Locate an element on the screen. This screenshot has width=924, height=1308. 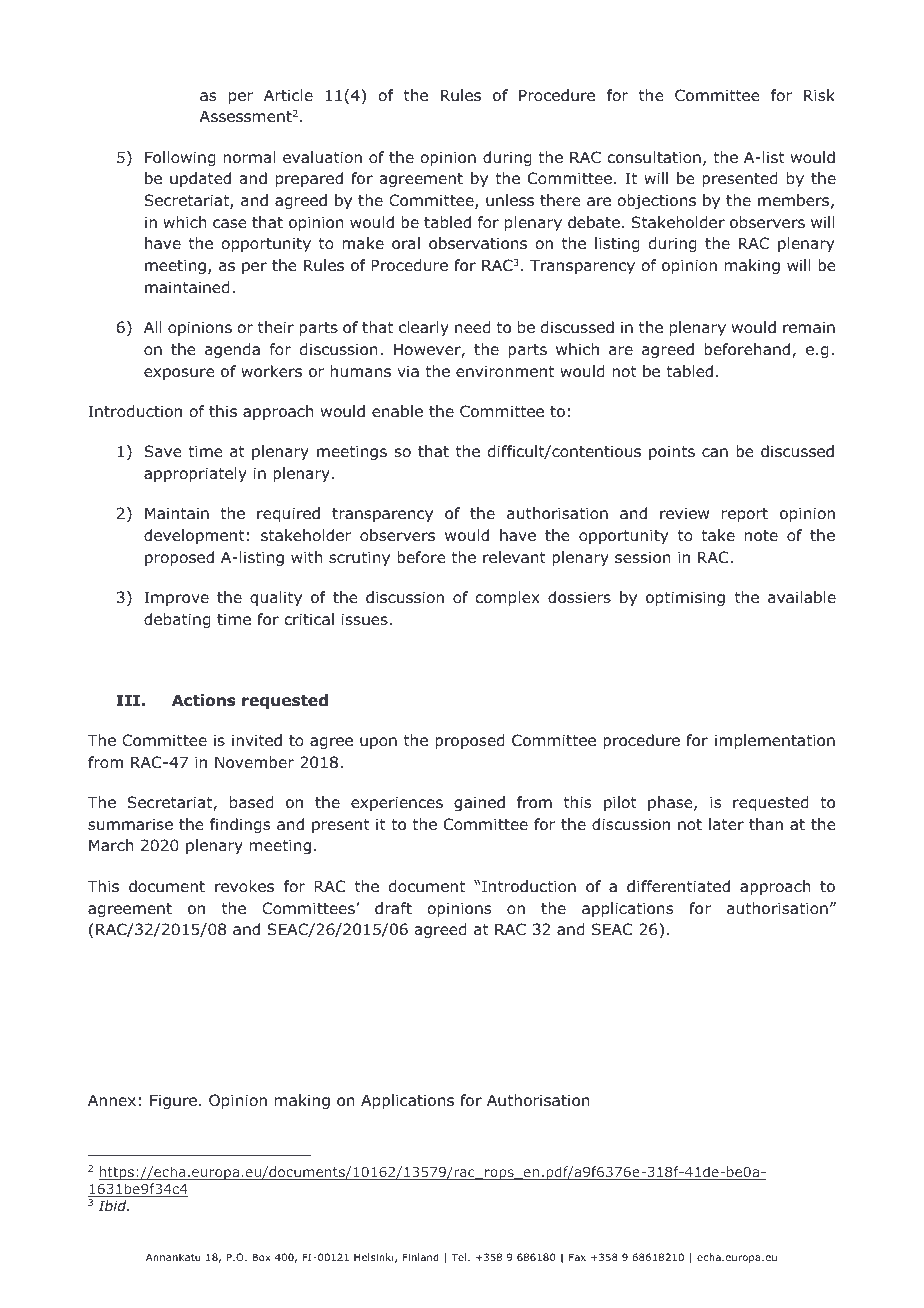
Box is located at coordinates (261, 1257).
